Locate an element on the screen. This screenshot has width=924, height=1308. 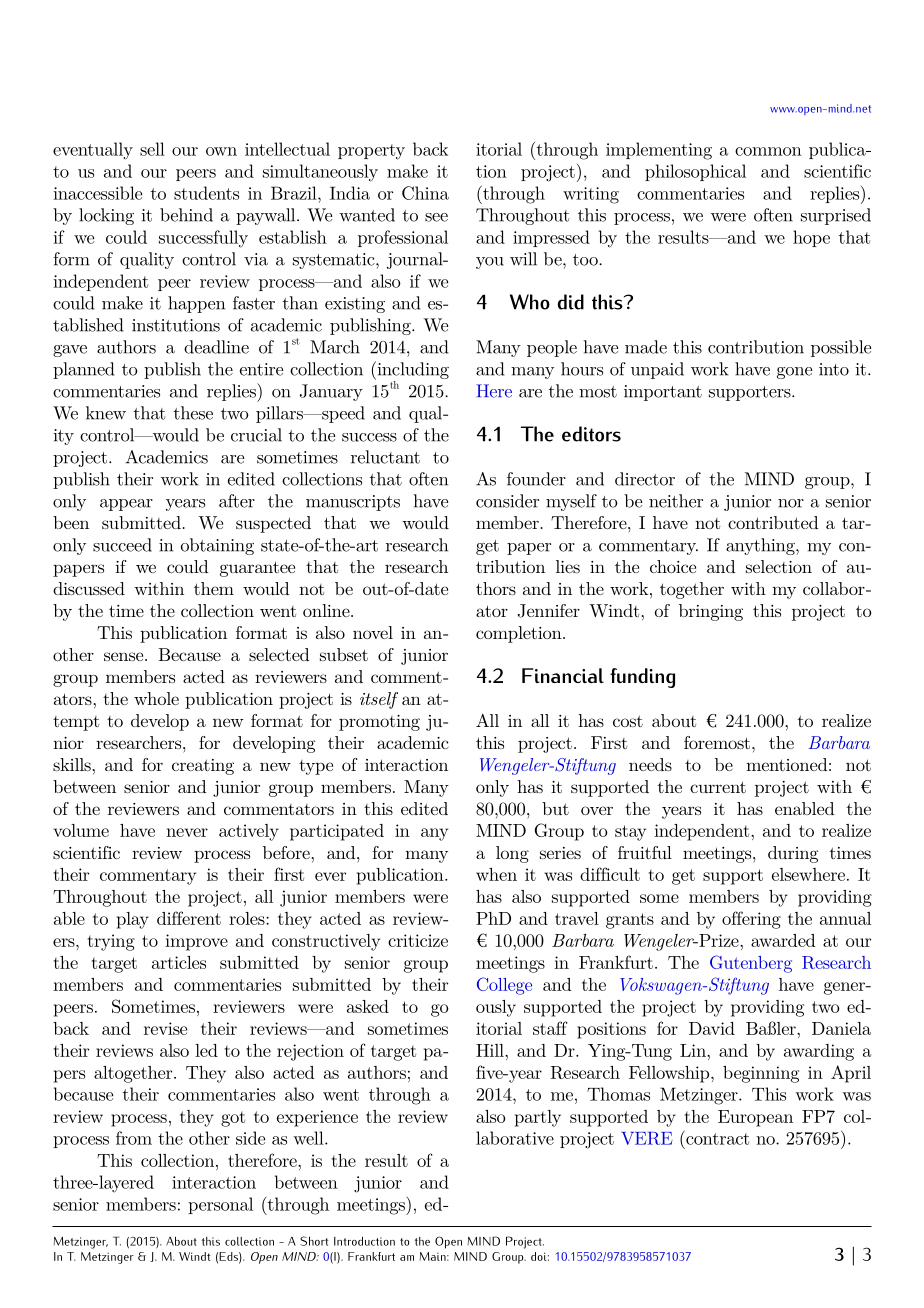
China is located at coordinates (425, 193).
